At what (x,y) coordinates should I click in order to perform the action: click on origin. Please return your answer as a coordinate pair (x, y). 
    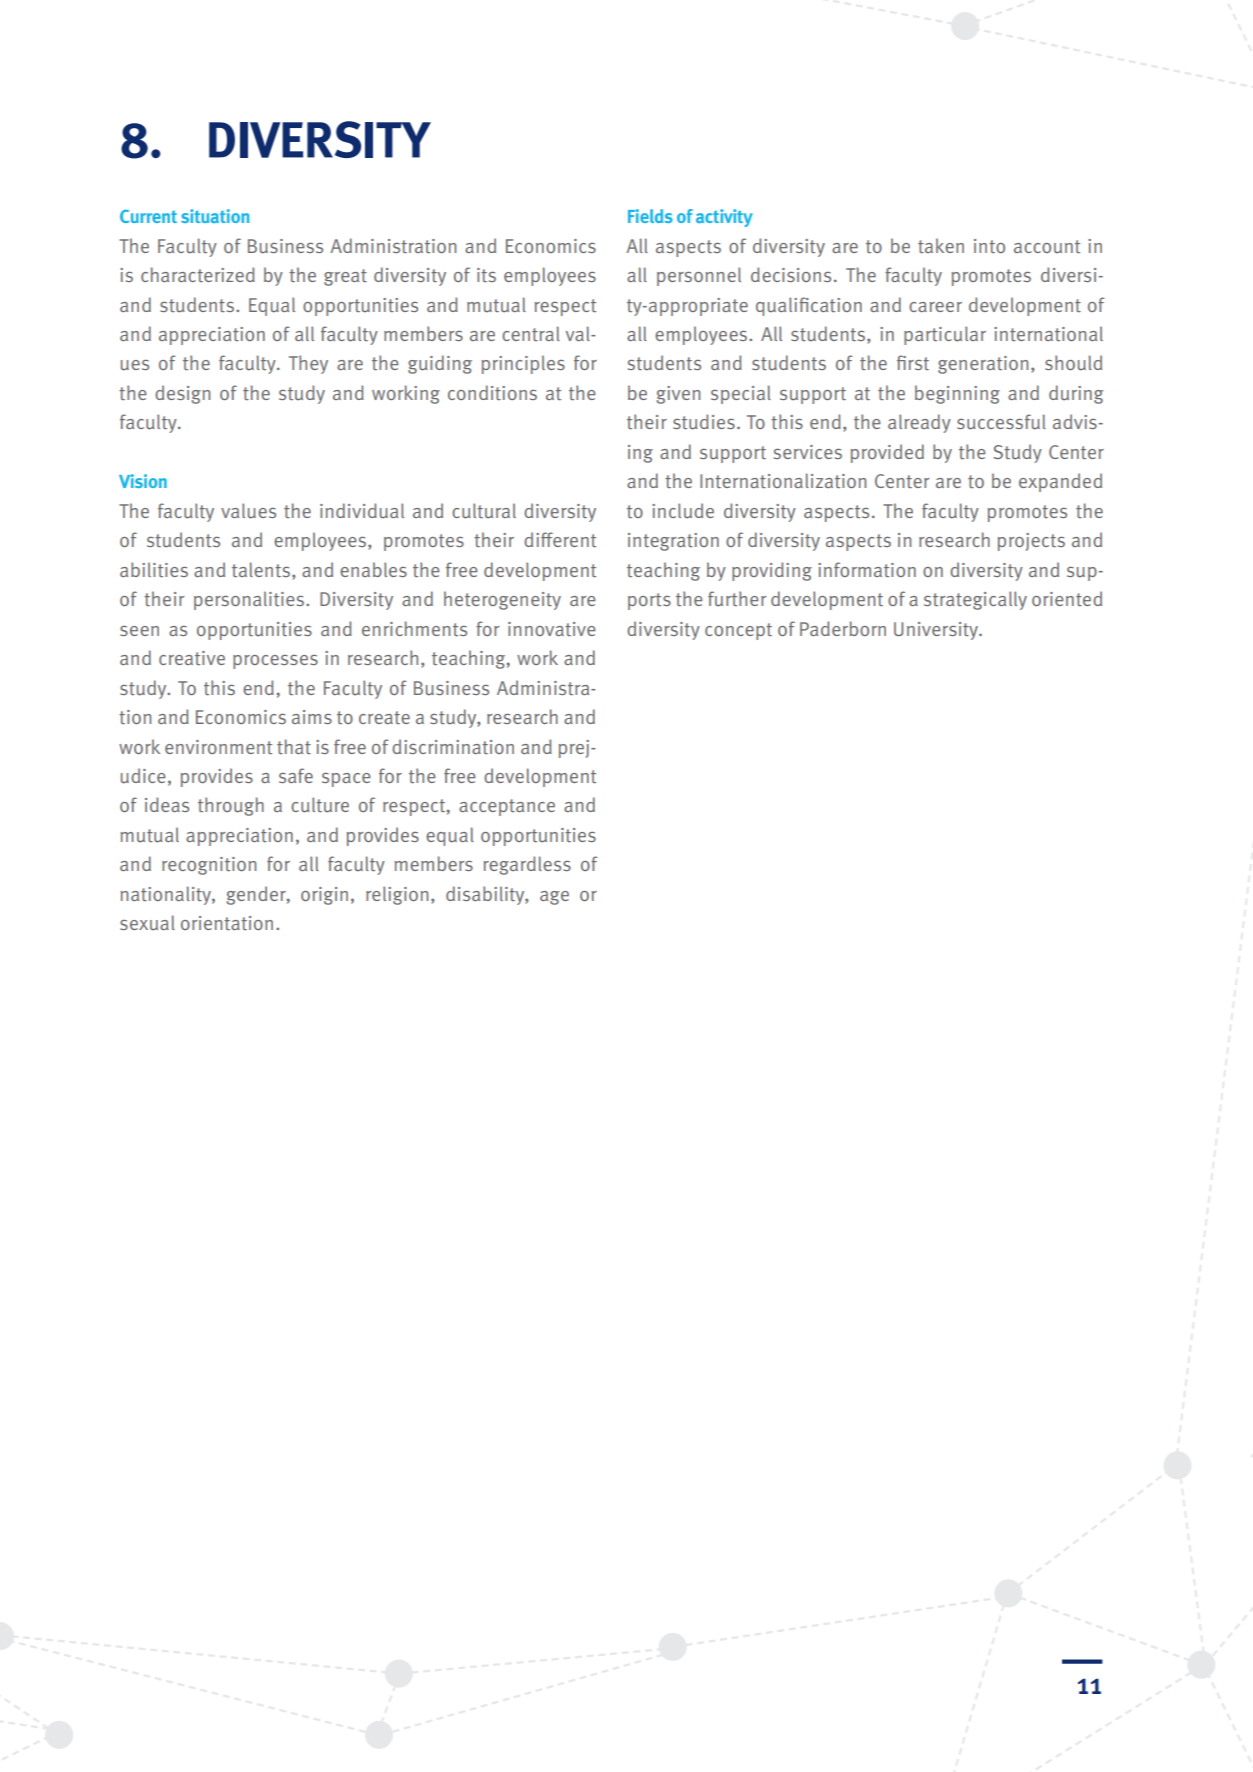
    Looking at the image, I should click on (324, 896).
